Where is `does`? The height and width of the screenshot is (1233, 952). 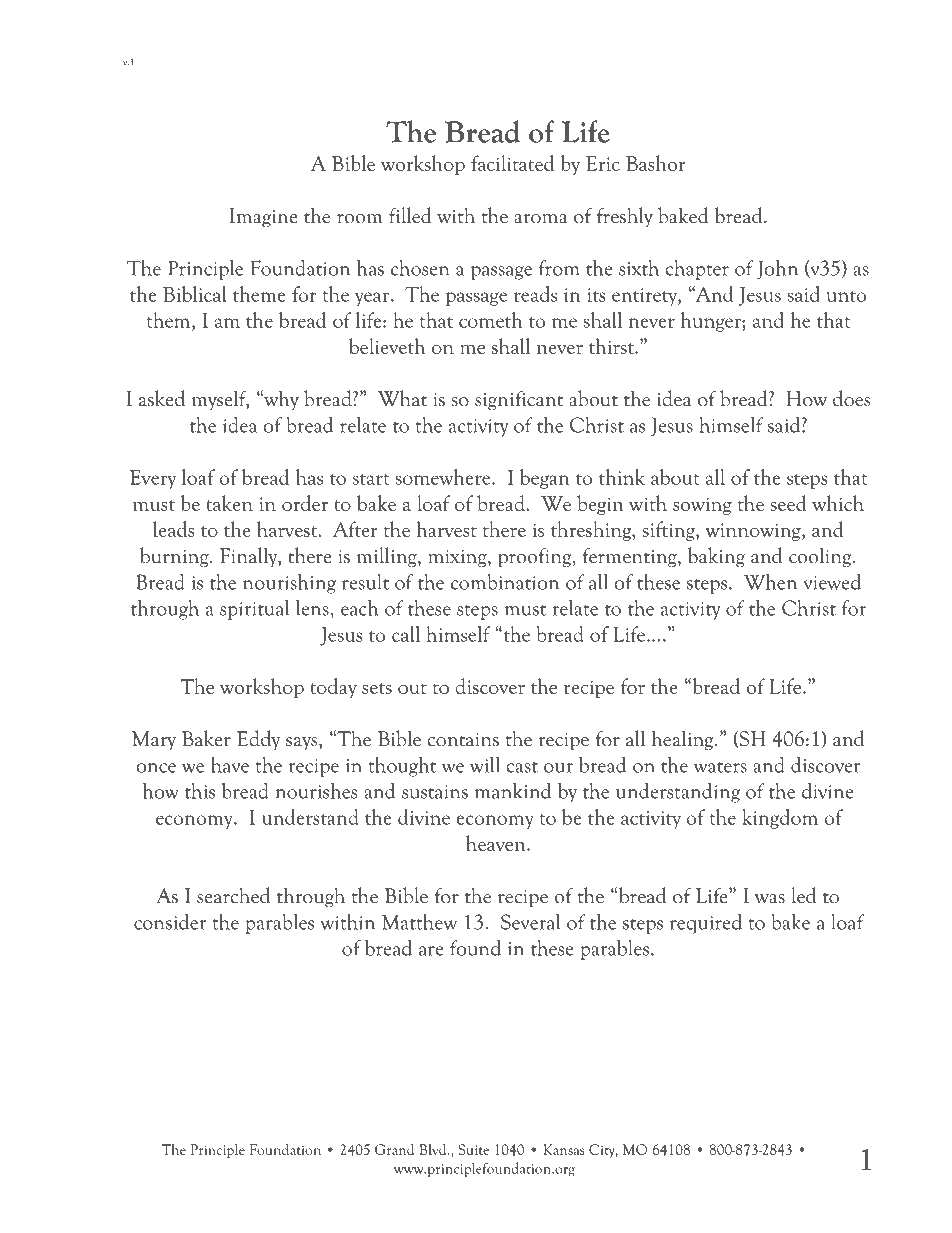 does is located at coordinates (851, 398).
